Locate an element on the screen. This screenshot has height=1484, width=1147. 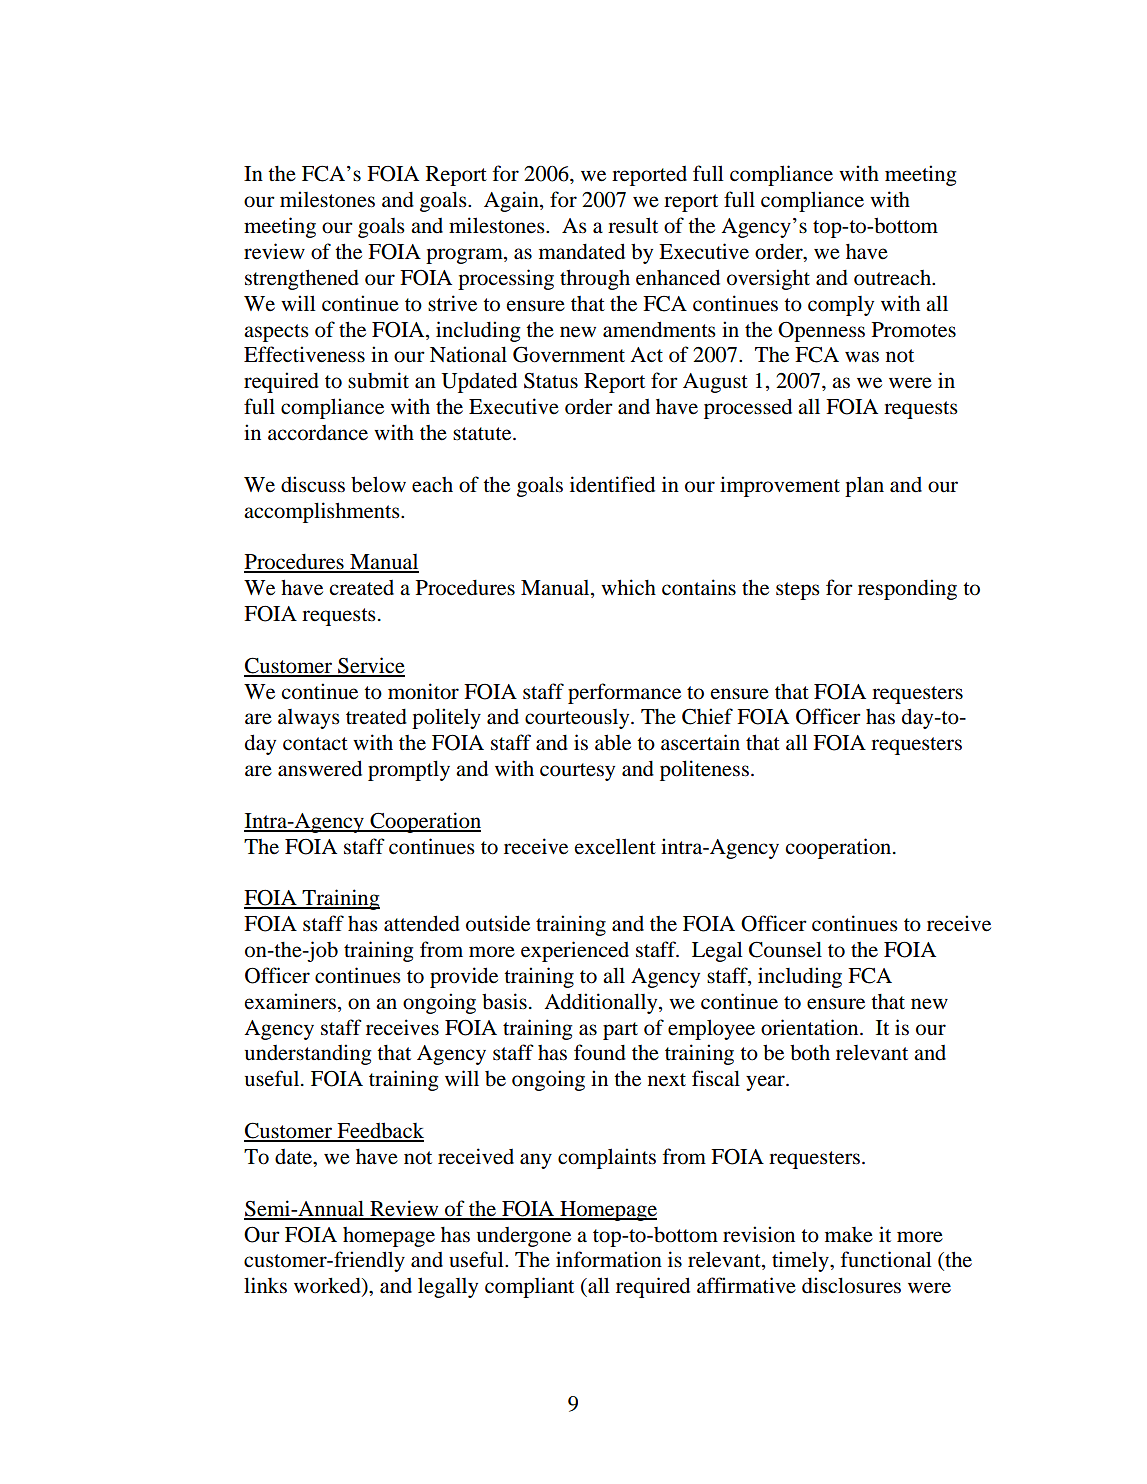
plan is located at coordinates (864, 486).
